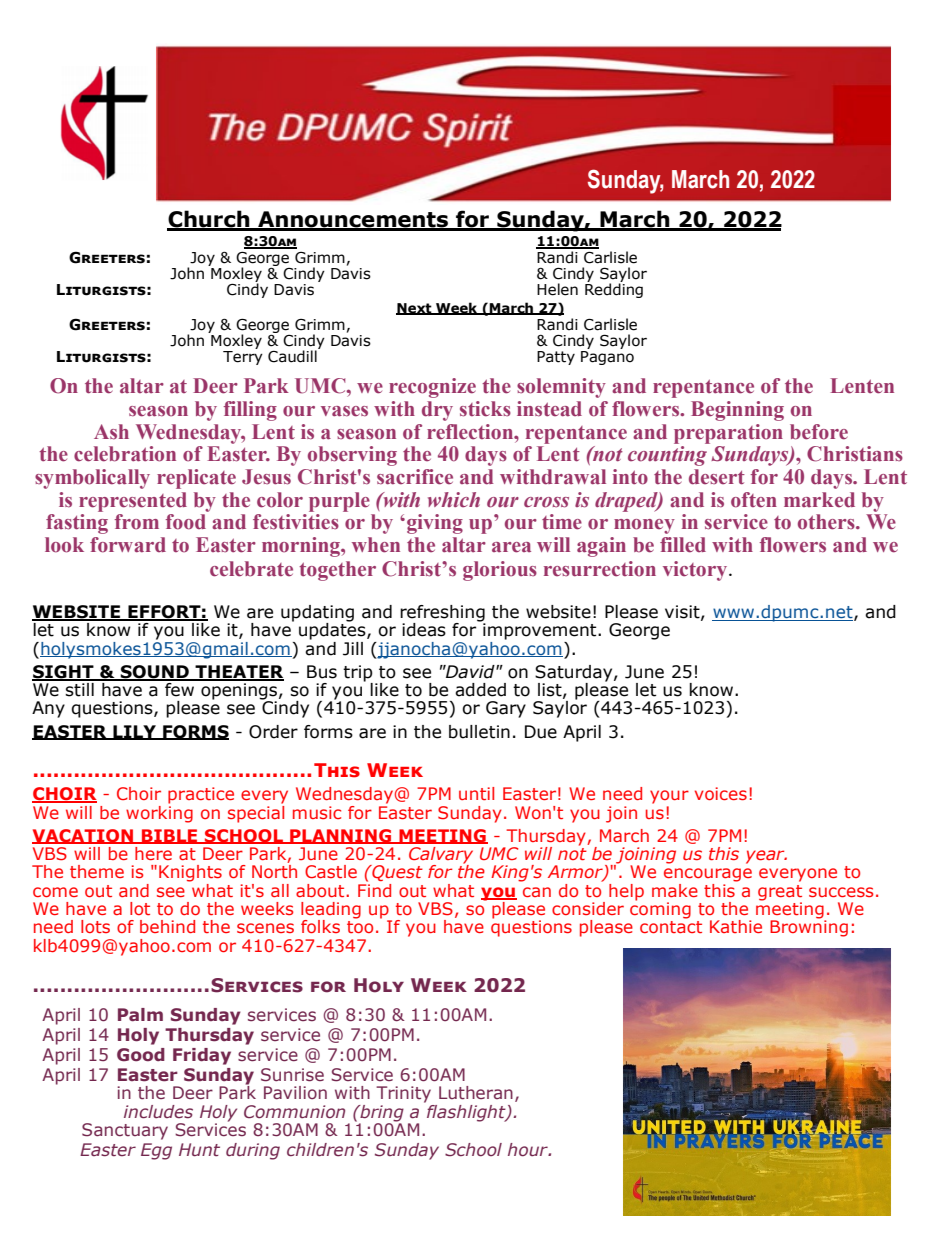  Describe the element at coordinates (614, 289) in the screenshot. I see `Redding` at that location.
